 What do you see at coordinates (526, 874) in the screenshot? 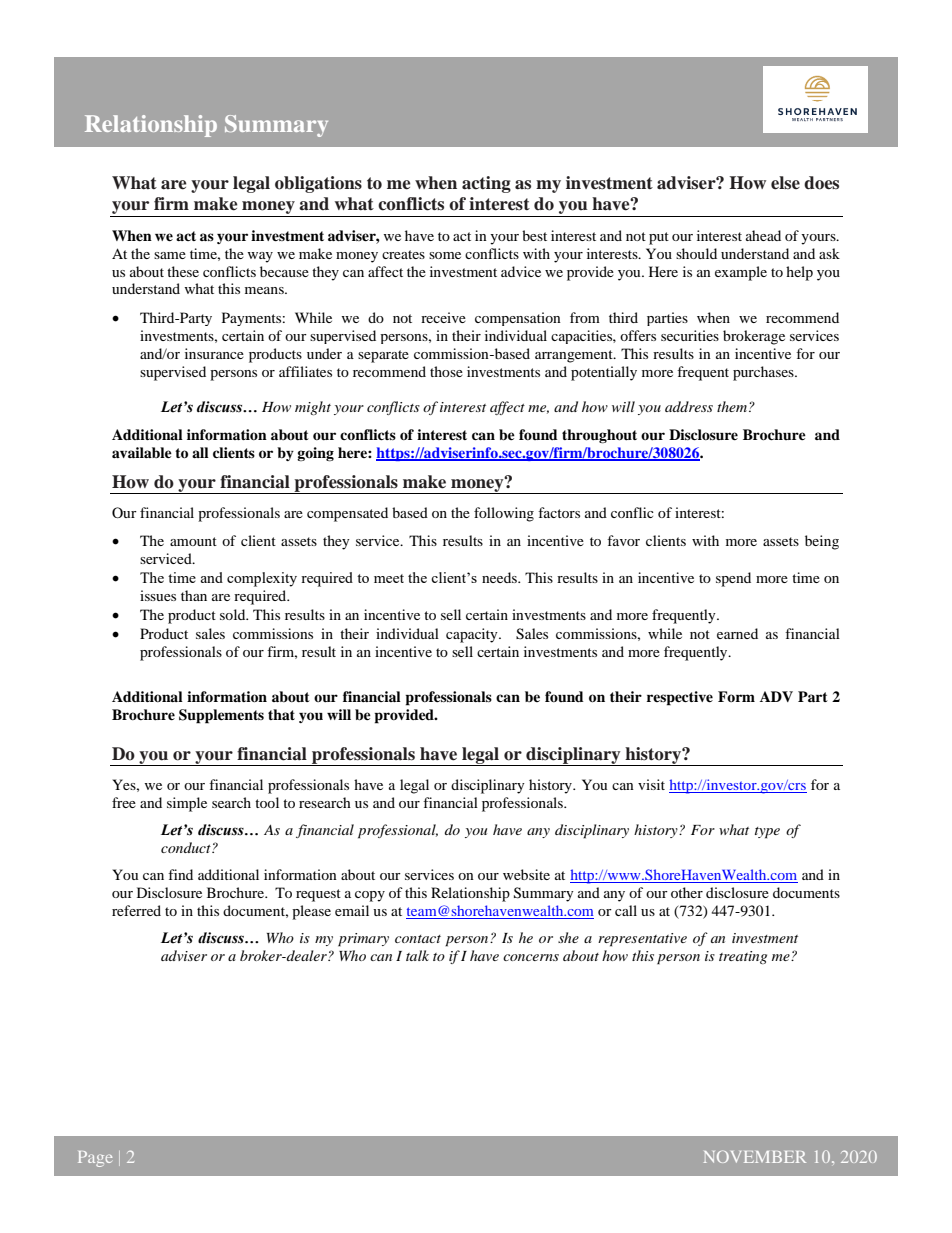
I see `website` at bounding box center [526, 874].
